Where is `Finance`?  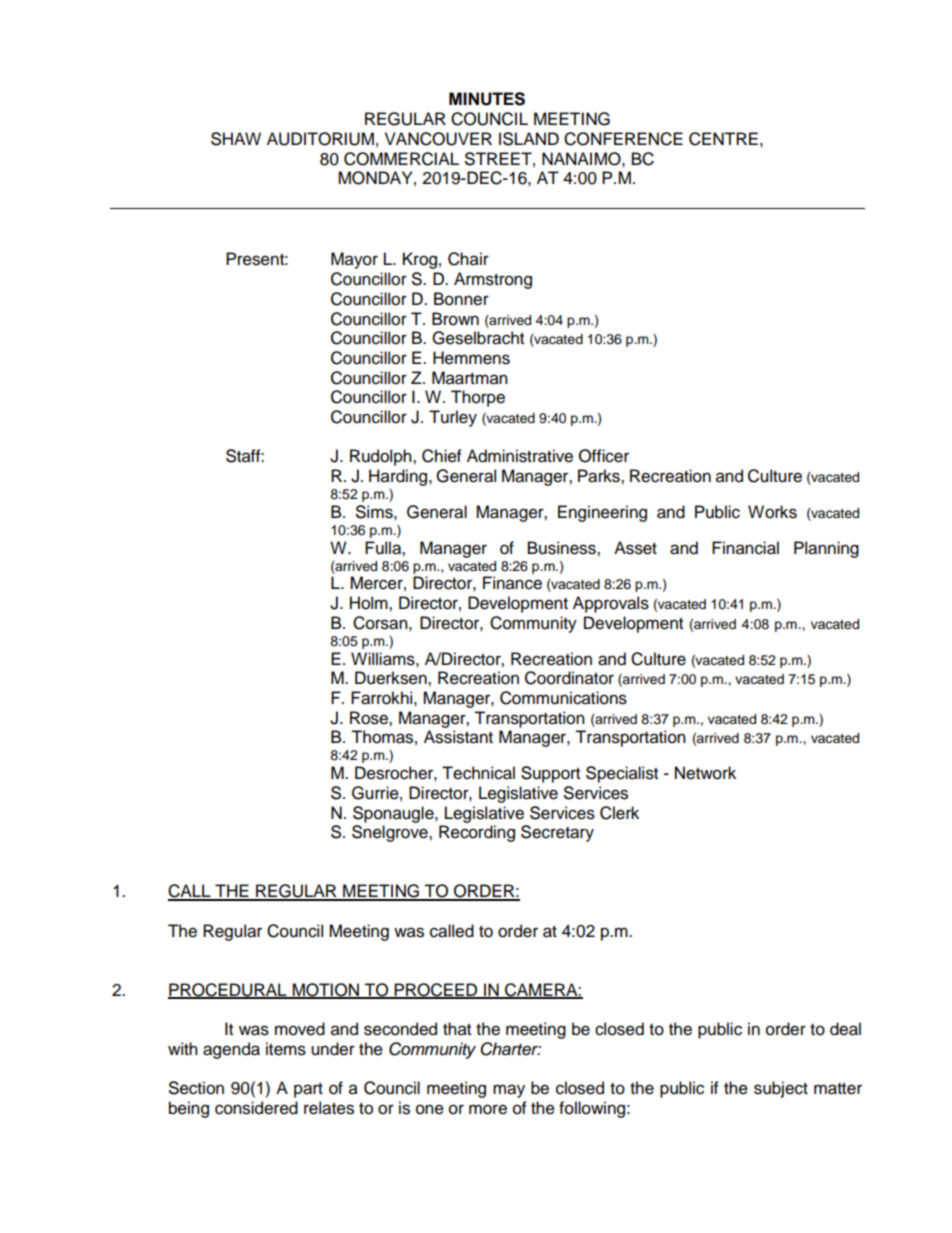 Finance is located at coordinates (512, 583).
